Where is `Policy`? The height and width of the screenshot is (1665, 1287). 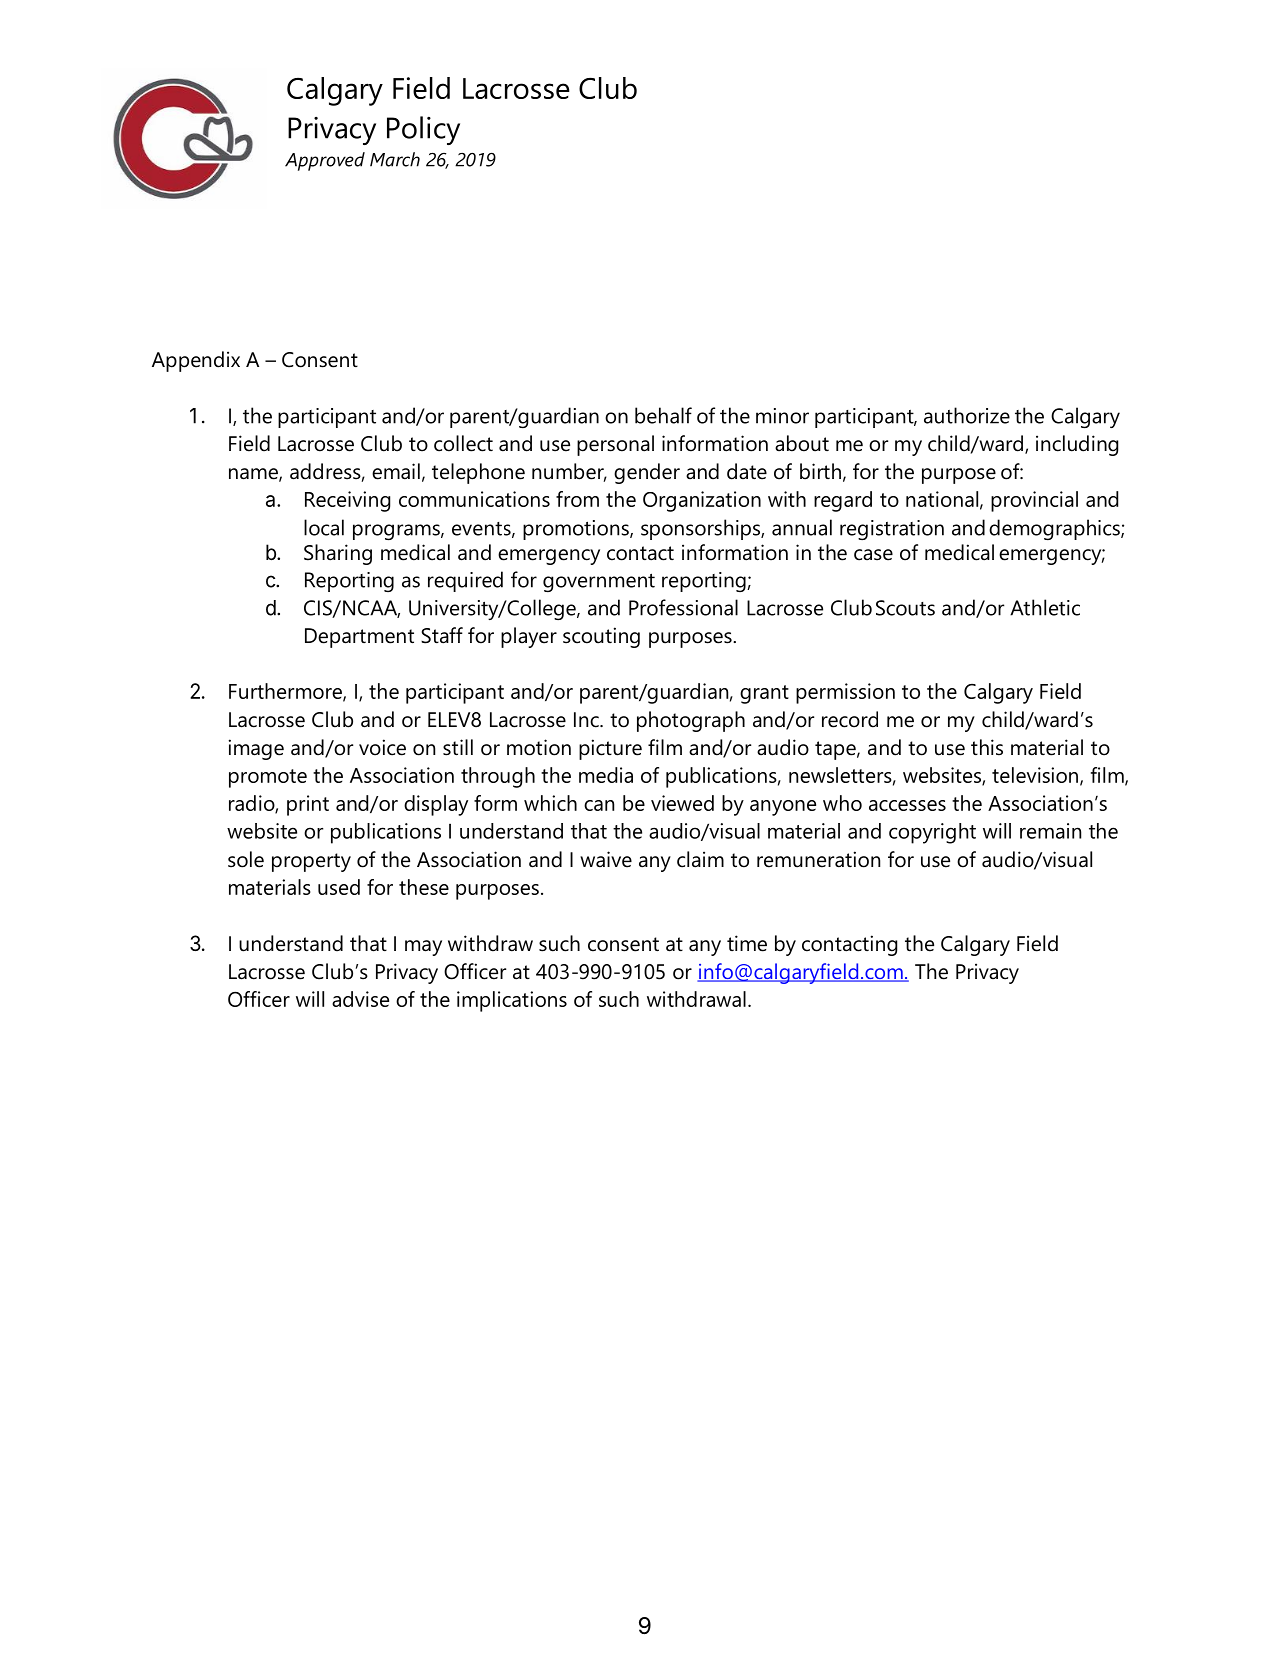
Policy is located at coordinates (423, 130).
